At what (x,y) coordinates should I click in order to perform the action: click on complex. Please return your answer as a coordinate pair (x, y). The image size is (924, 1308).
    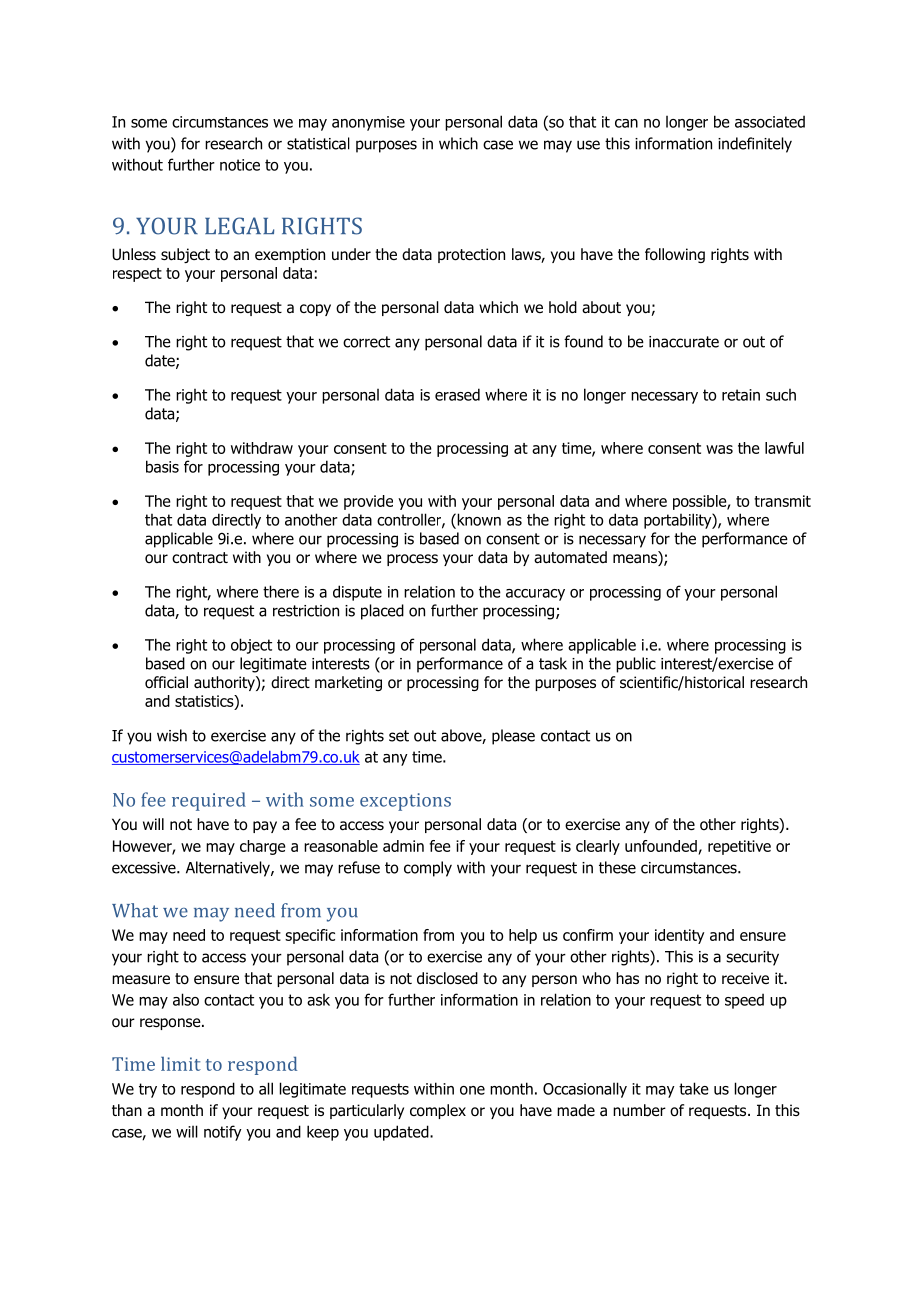
    Looking at the image, I should click on (438, 1111).
